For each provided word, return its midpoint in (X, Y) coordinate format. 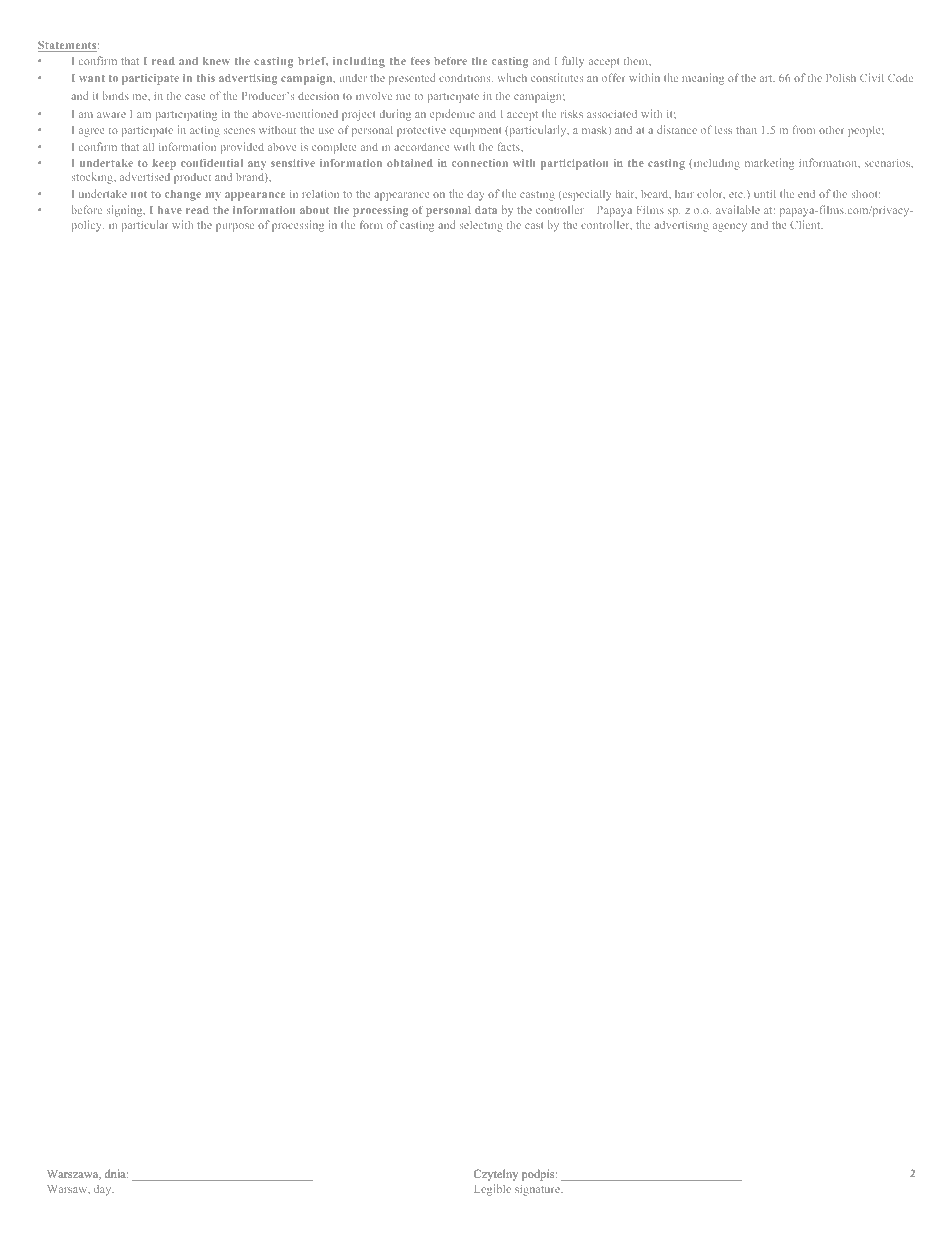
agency (730, 227)
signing (126, 211)
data (486, 210)
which (512, 77)
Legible (492, 1190)
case (195, 97)
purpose (235, 227)
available (738, 209)
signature (538, 1190)
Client (806, 224)
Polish (841, 77)
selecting (481, 226)
